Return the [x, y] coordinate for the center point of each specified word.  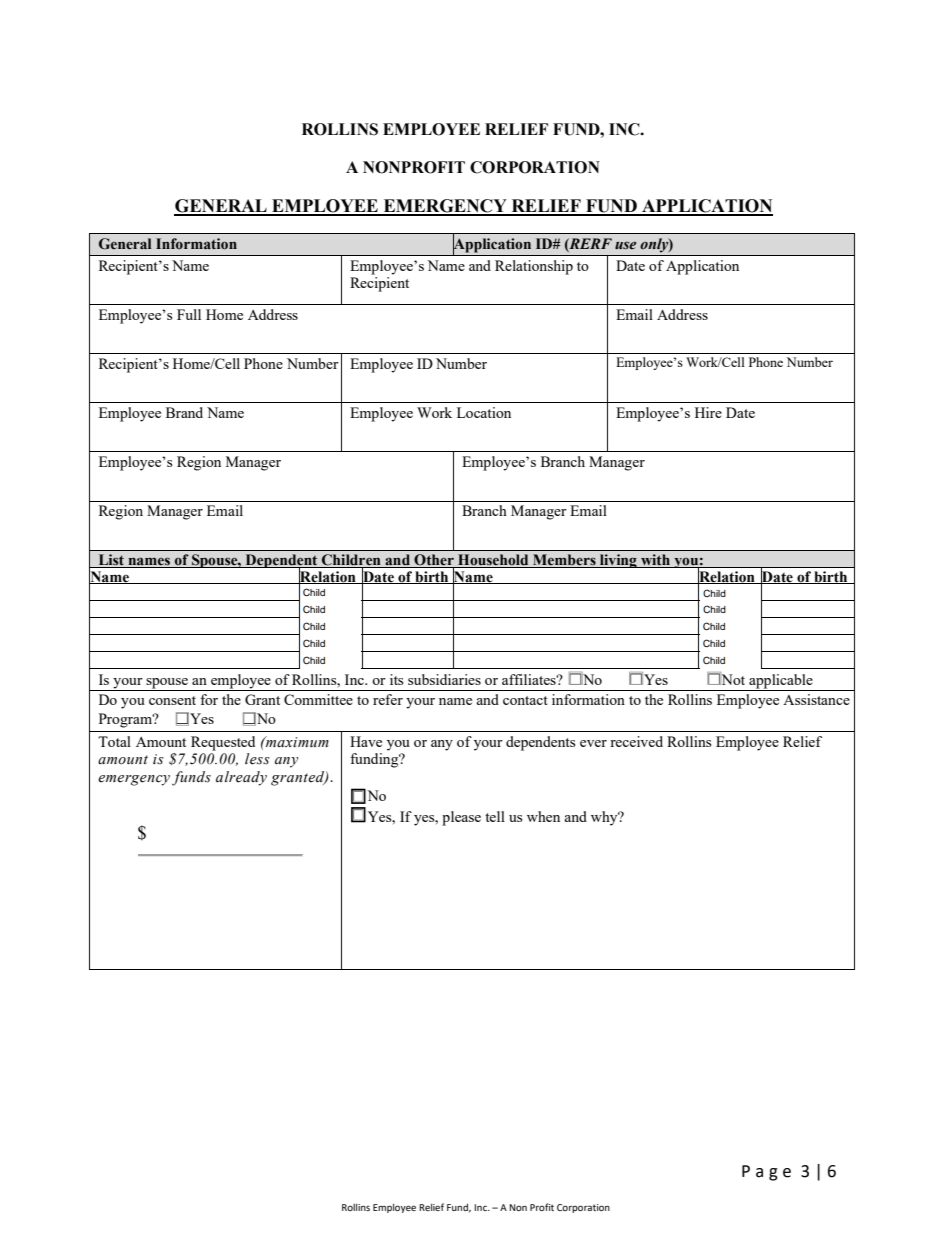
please [461, 818]
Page [766, 1173]
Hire [708, 412]
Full [189, 314]
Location [484, 412]
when [543, 816]
